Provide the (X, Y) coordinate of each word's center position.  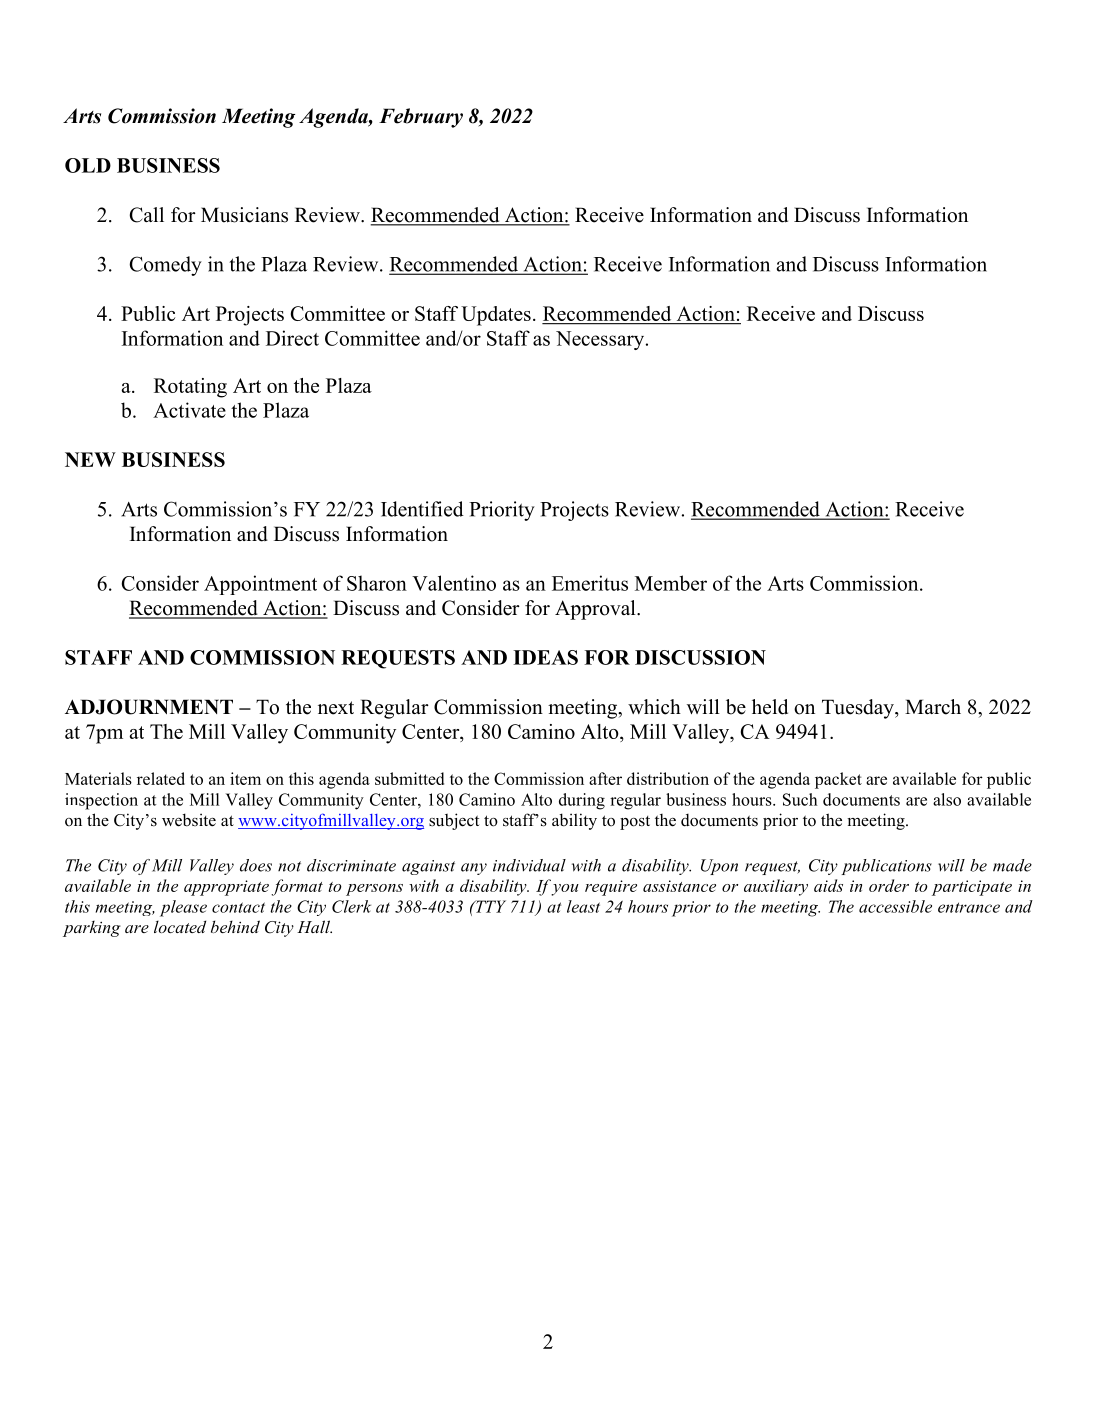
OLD (88, 165)
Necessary (601, 340)
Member (671, 583)
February (421, 118)
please (183, 908)
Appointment (260, 585)
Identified (422, 509)
